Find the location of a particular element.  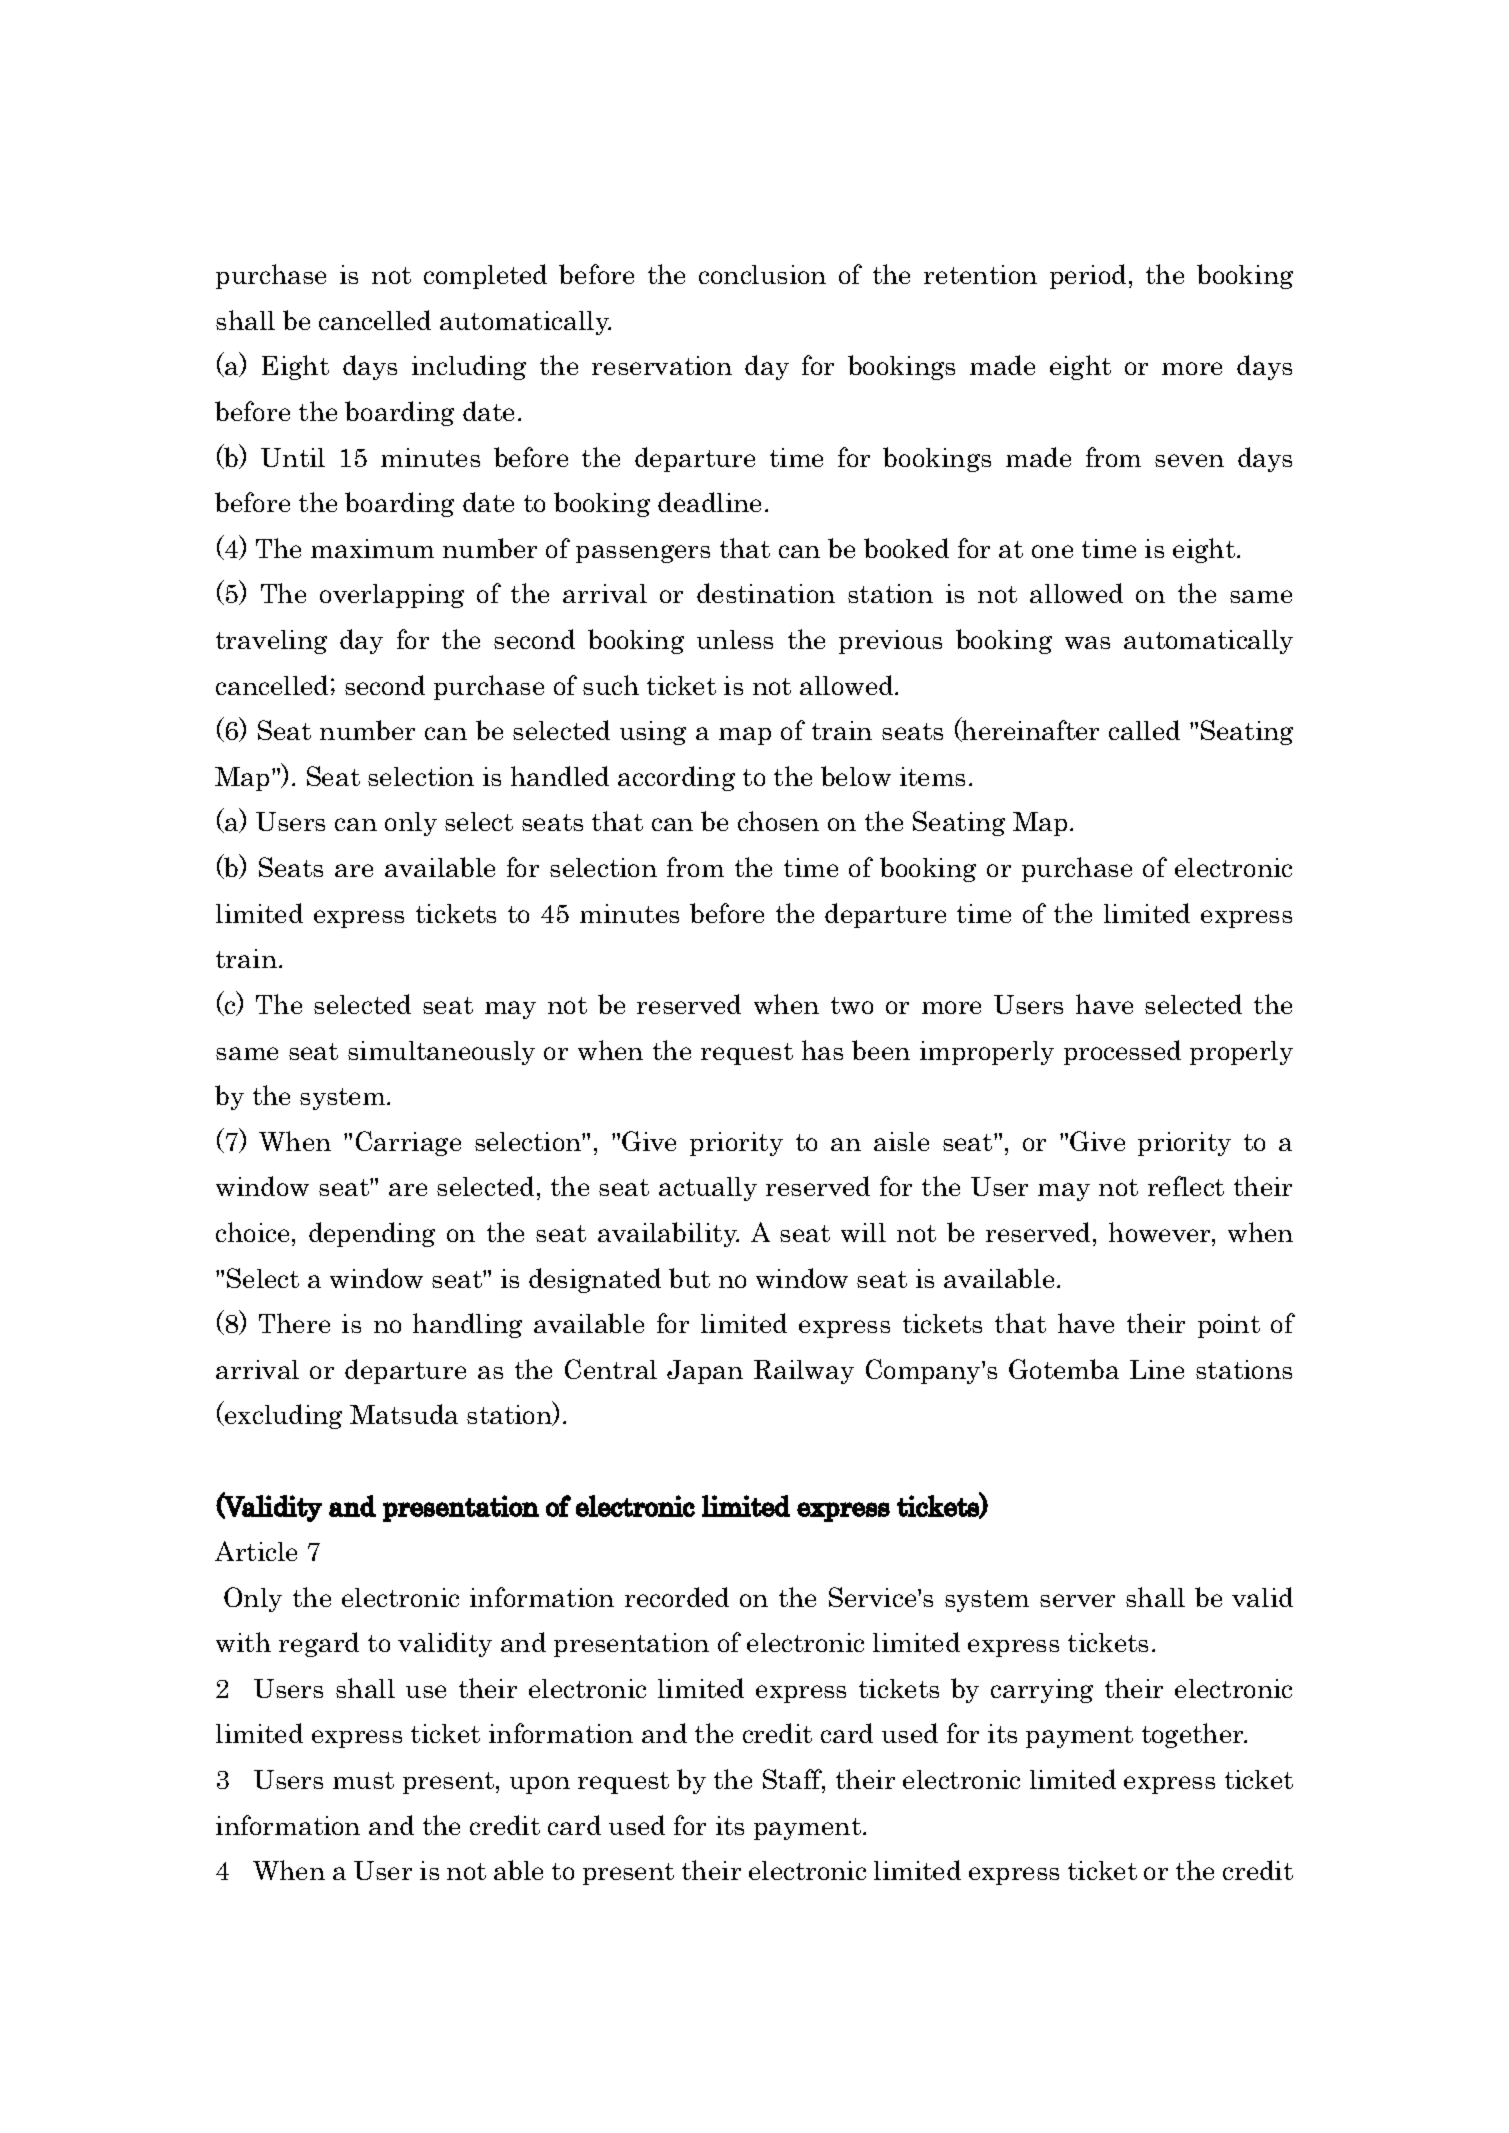

recorded is located at coordinates (677, 1597).
